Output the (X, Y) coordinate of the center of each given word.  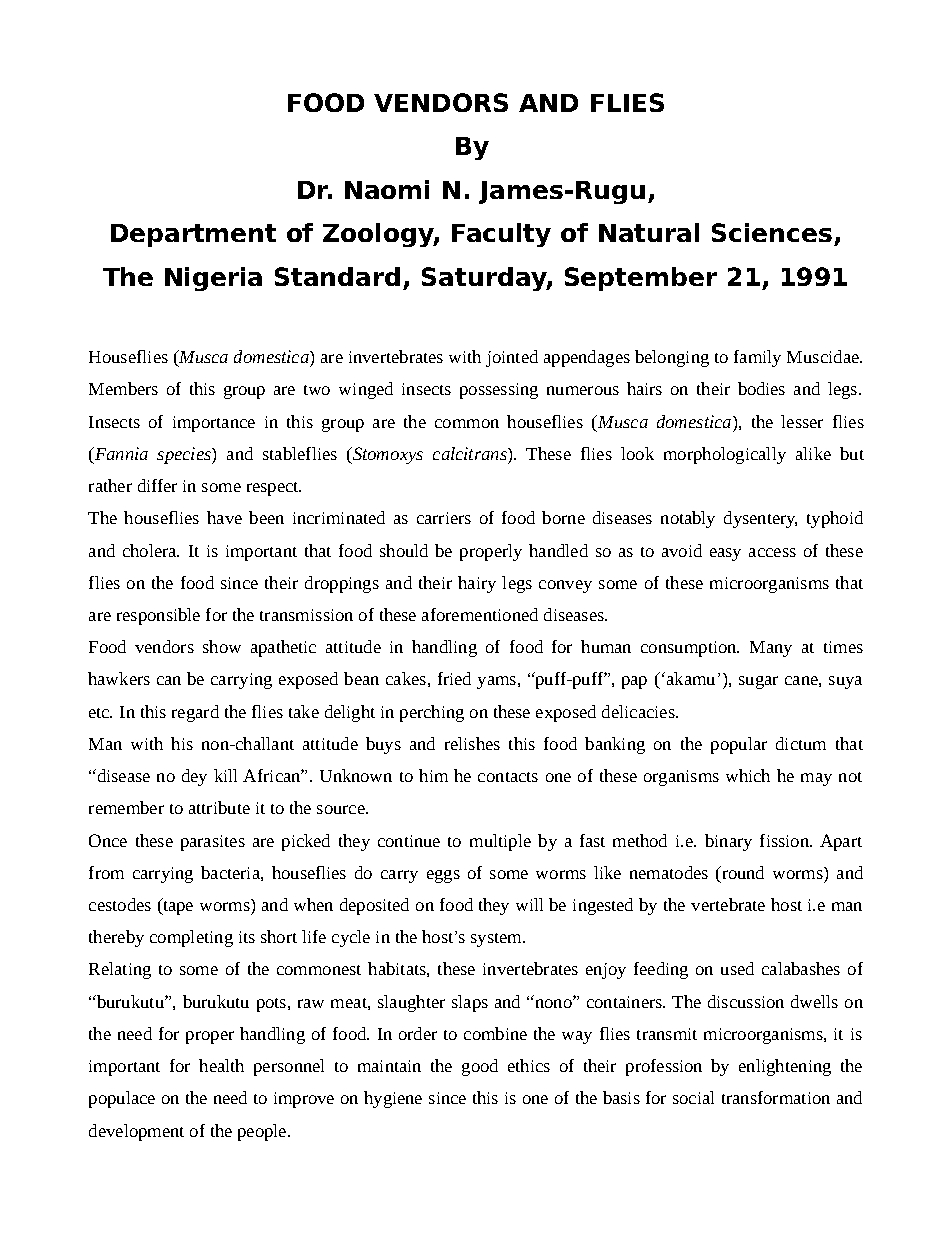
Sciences (772, 232)
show (222, 646)
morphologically (725, 455)
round (742, 872)
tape (177, 906)
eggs (443, 876)
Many (771, 649)
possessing (499, 391)
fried (454, 678)
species (185, 455)
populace (122, 1099)
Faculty (501, 235)
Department (193, 235)
